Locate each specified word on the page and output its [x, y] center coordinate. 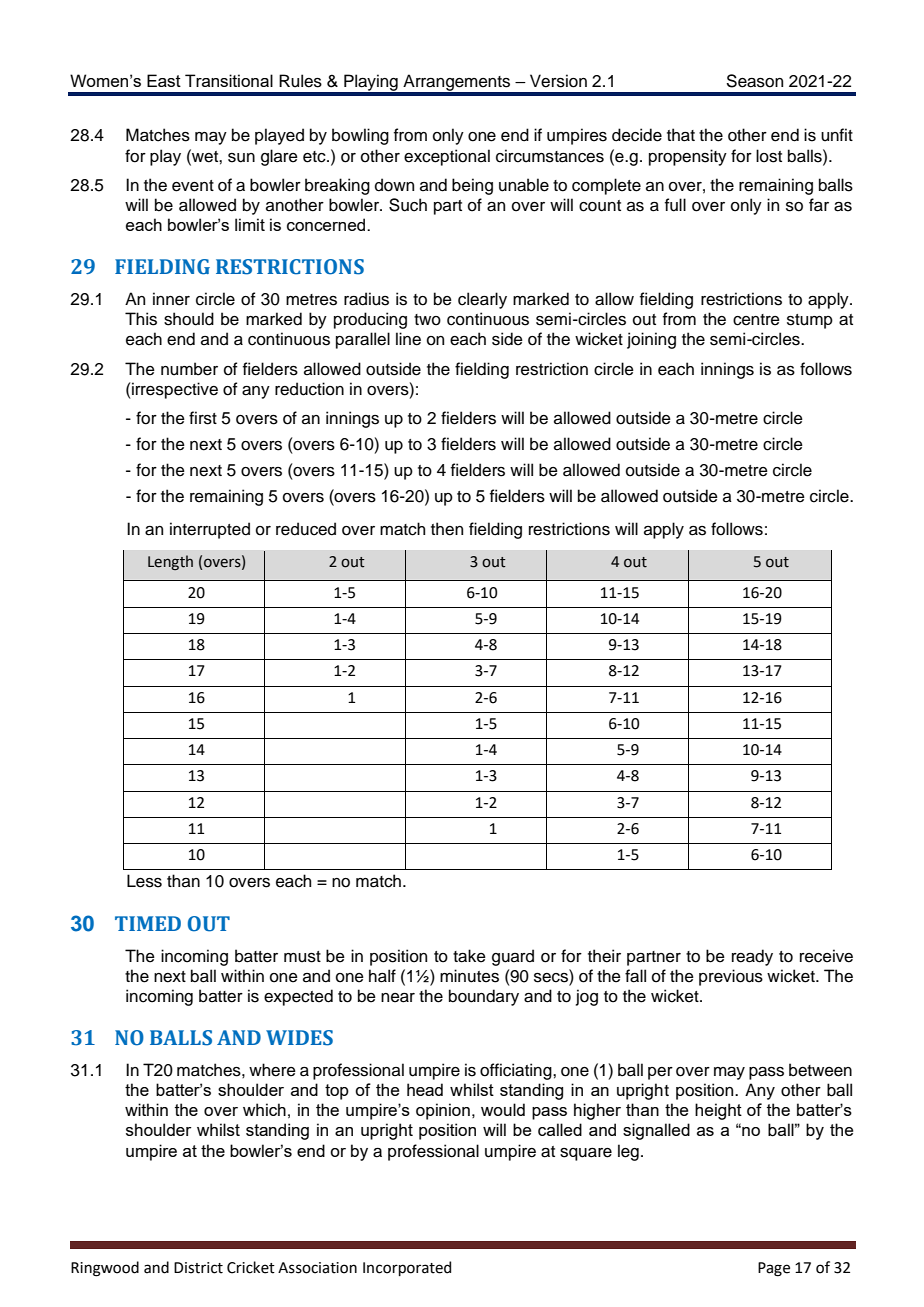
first [203, 418]
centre [756, 320]
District [198, 1268]
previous [731, 977]
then [447, 529]
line [408, 339]
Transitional [229, 80]
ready [752, 957]
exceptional [447, 157]
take [469, 956]
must [302, 957]
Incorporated [407, 1268]
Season [755, 81]
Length [170, 562]
